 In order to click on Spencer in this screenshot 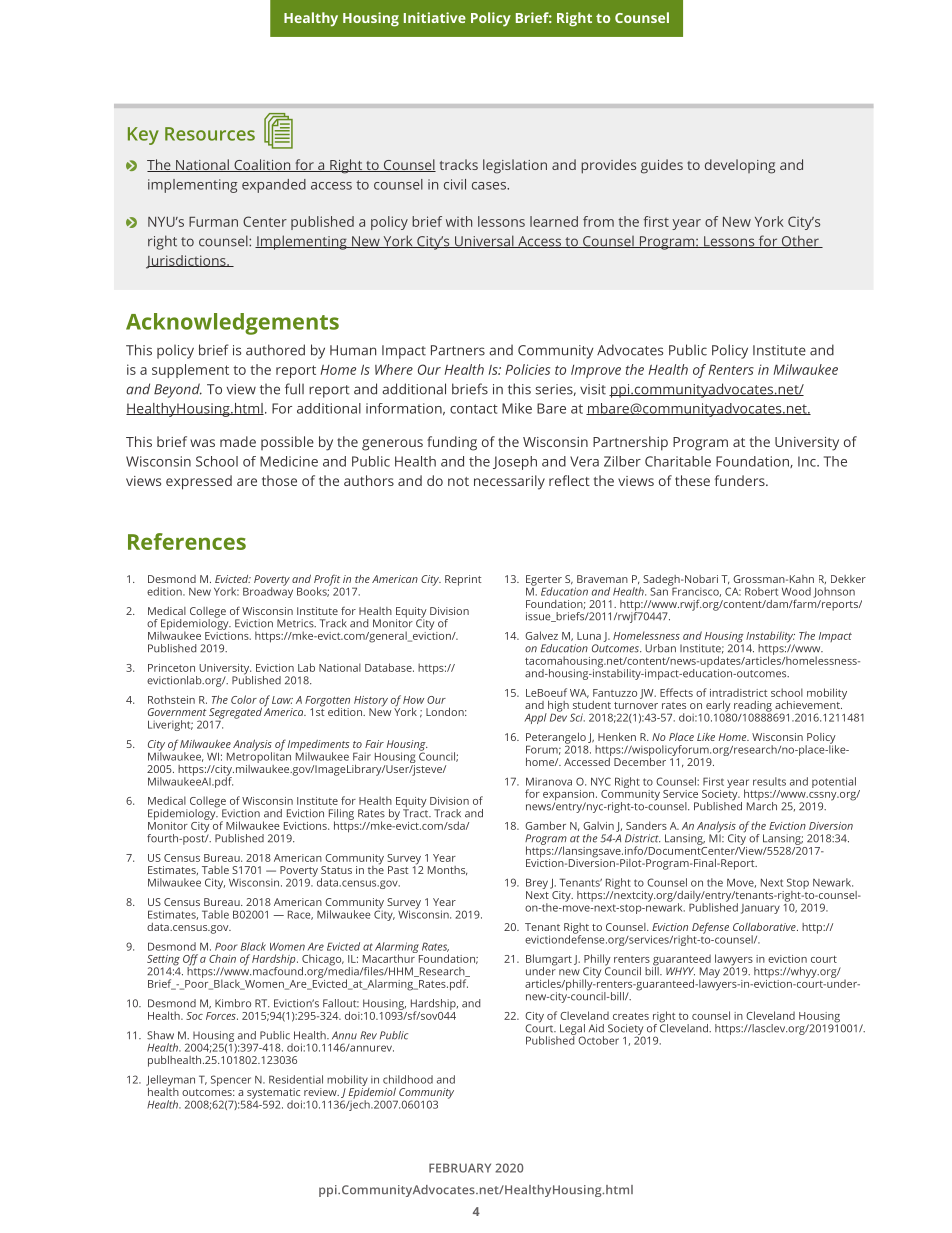, I will do `click(231, 1080)`.
